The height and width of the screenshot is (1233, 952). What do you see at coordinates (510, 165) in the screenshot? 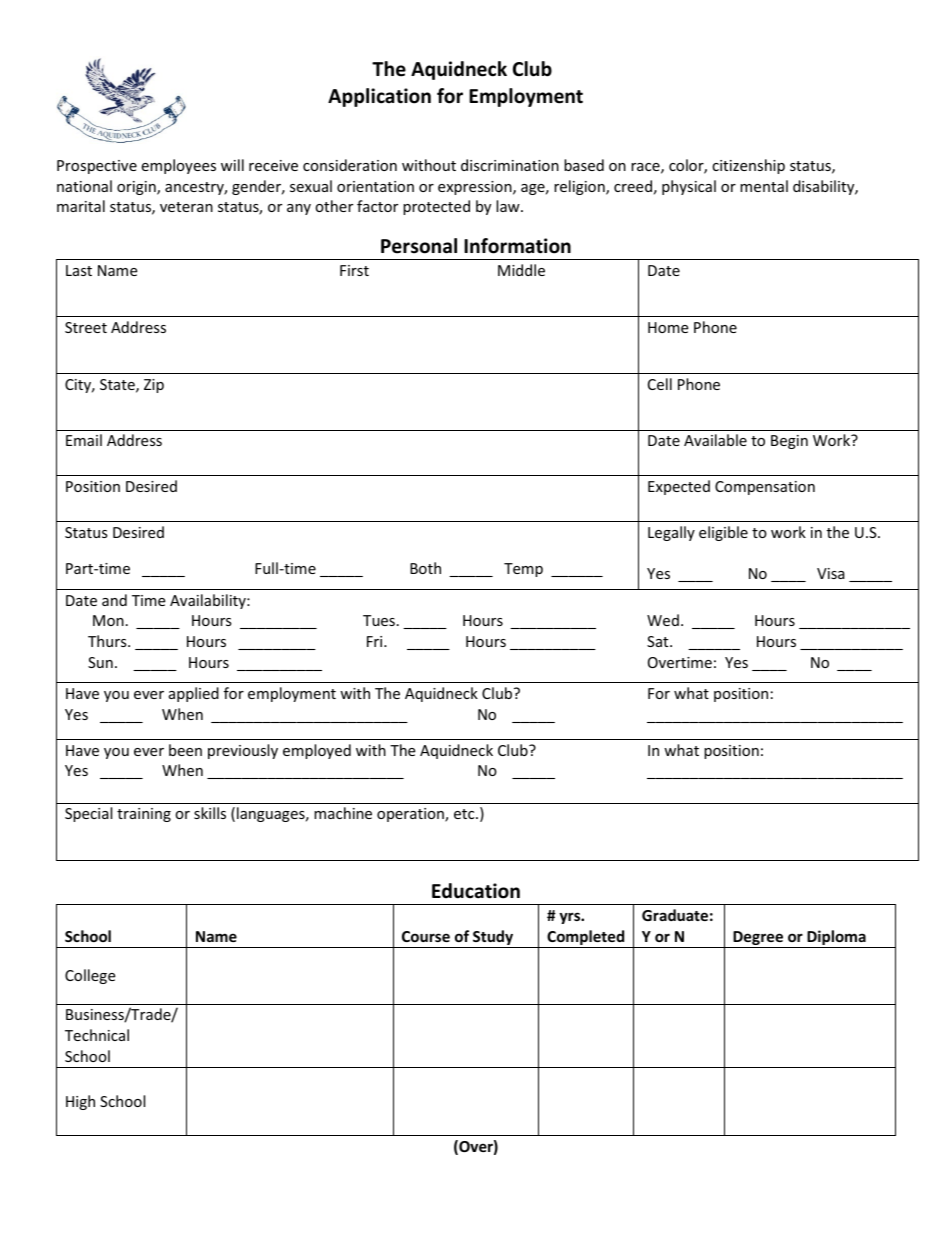
I see `discrimination` at bounding box center [510, 165].
